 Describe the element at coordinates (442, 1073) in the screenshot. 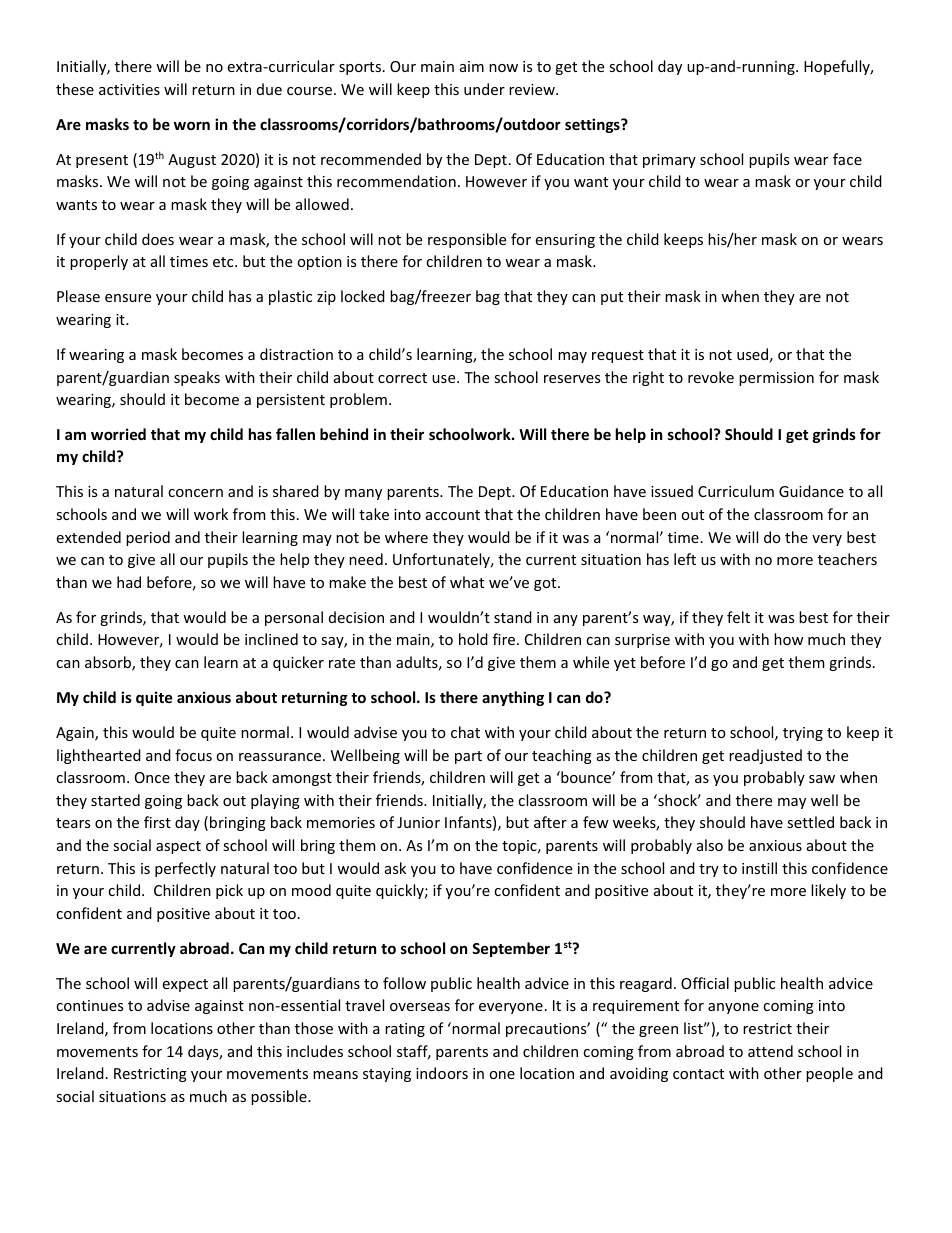

I see `indoors` at that location.
